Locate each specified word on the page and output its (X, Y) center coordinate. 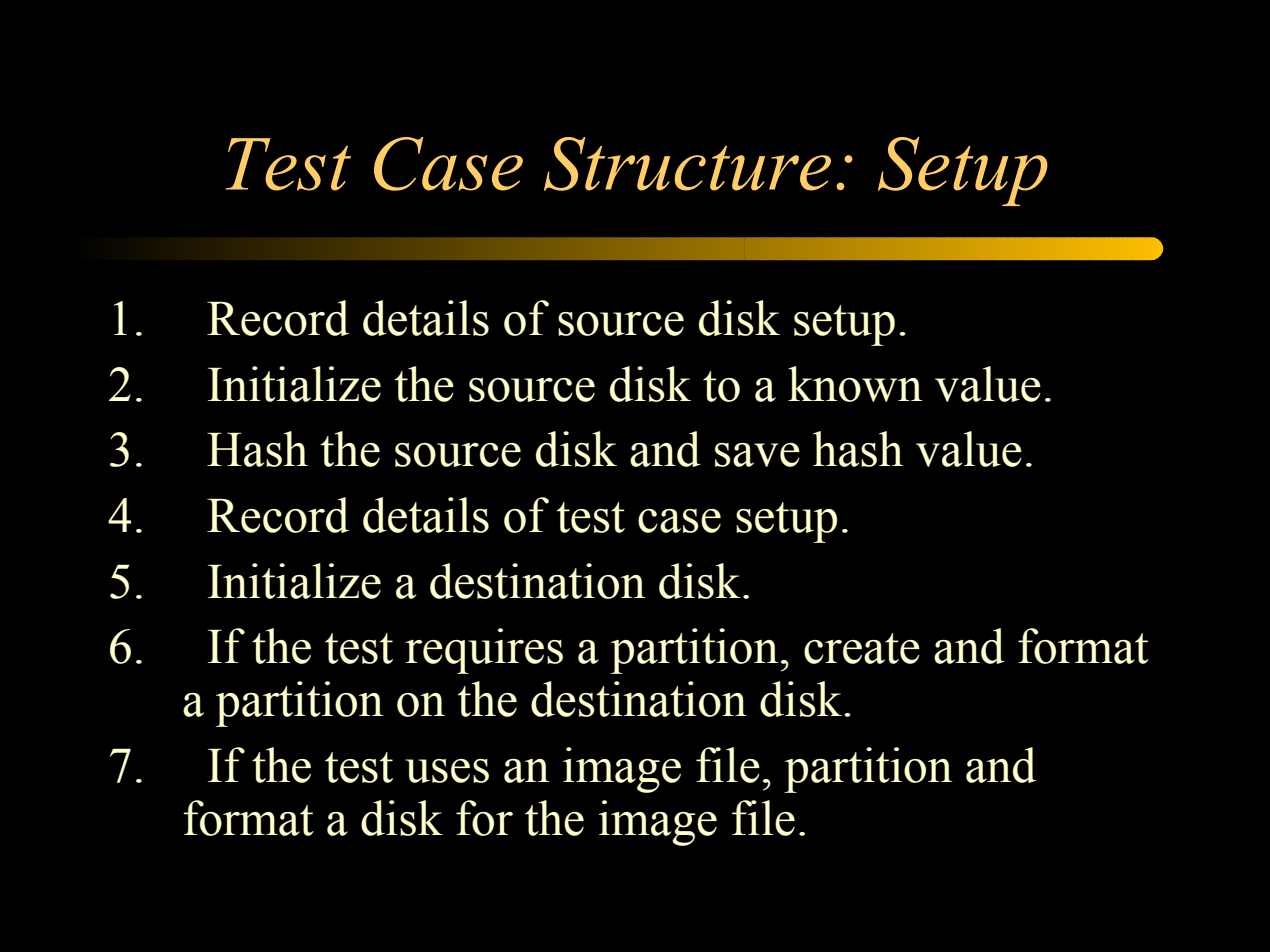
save (757, 455)
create (862, 648)
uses (447, 771)
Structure (687, 164)
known (855, 384)
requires (484, 651)
